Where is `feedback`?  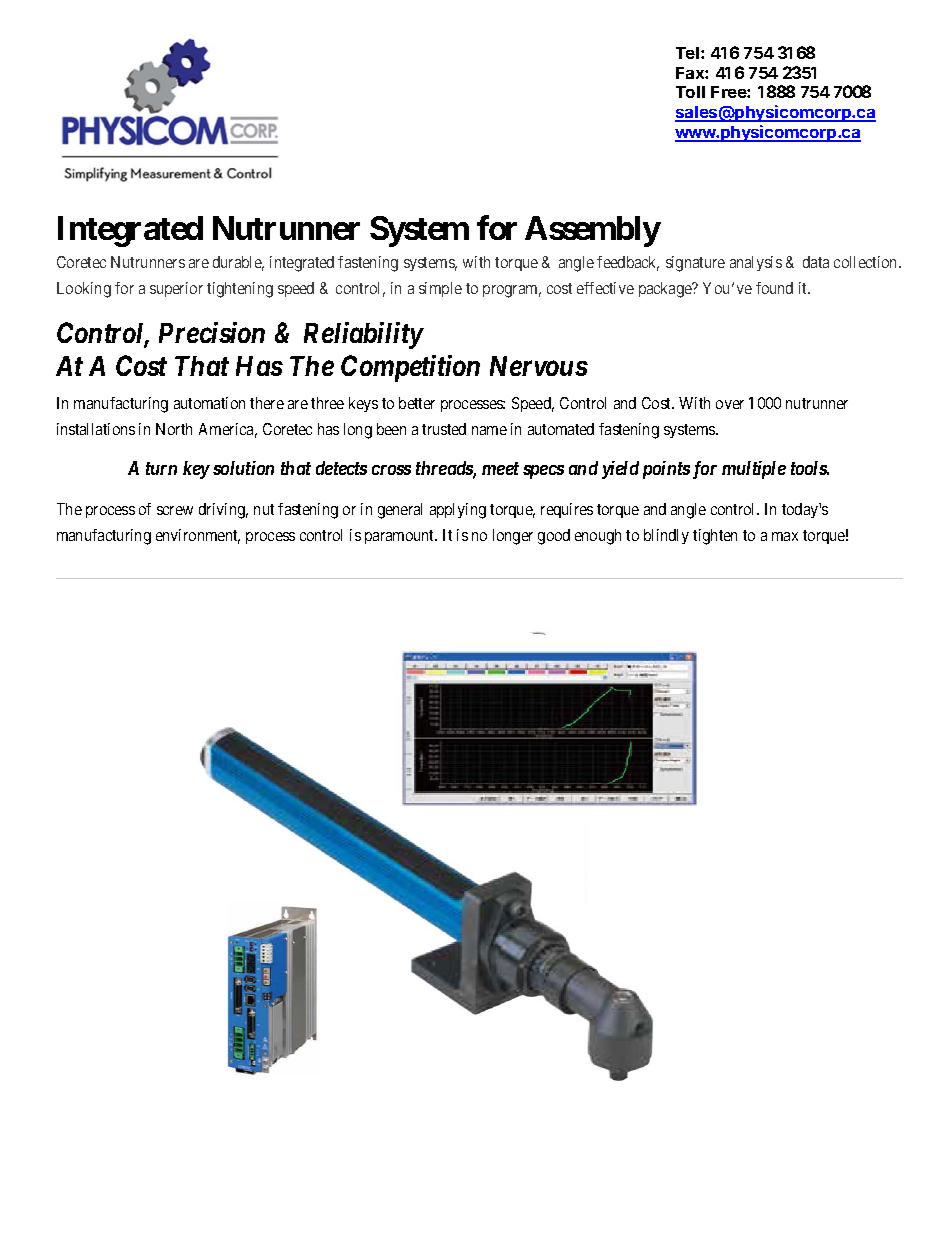 feedback is located at coordinates (628, 263).
